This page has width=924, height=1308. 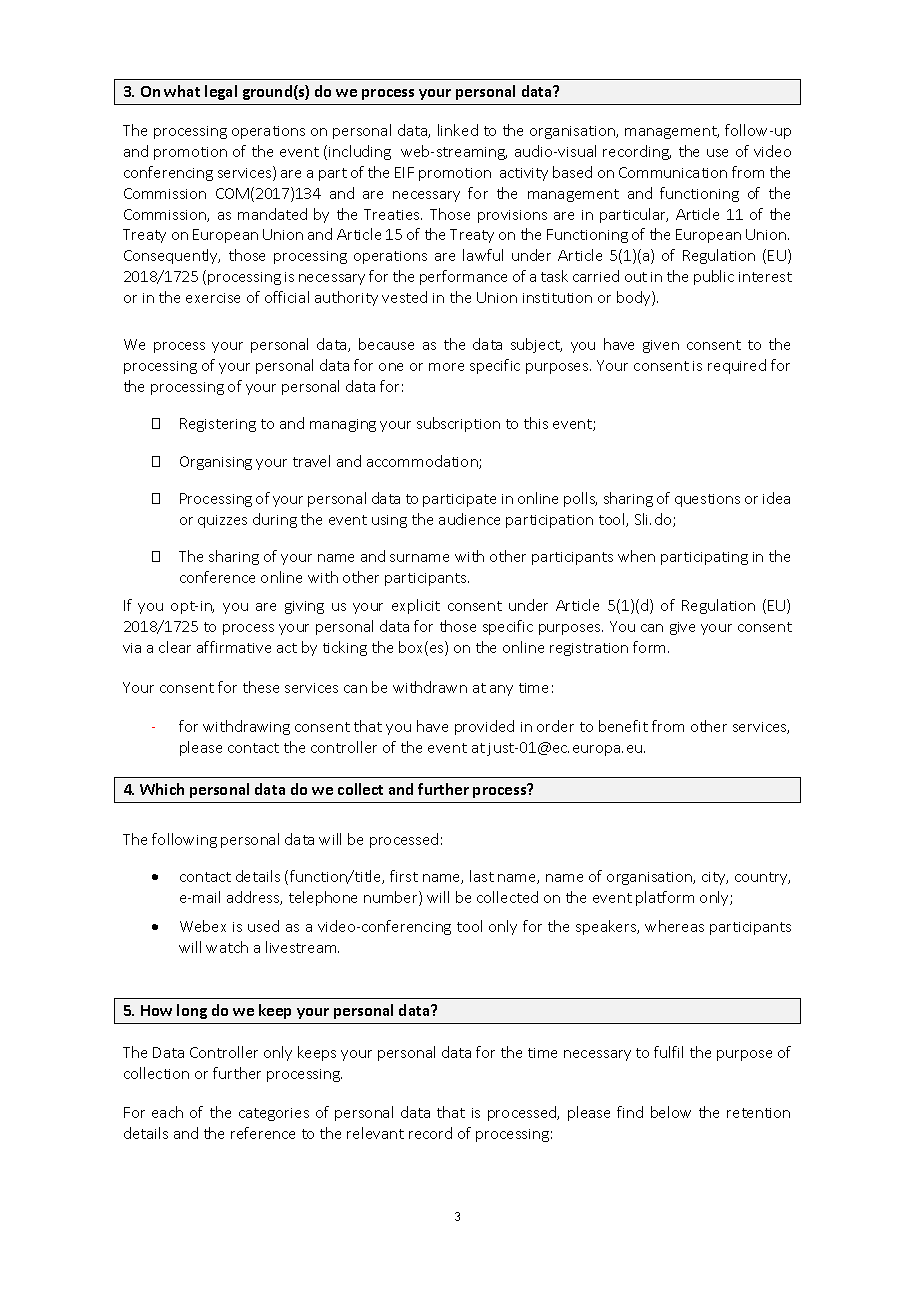 What do you see at coordinates (458, 130) in the page?
I see `linked` at bounding box center [458, 130].
